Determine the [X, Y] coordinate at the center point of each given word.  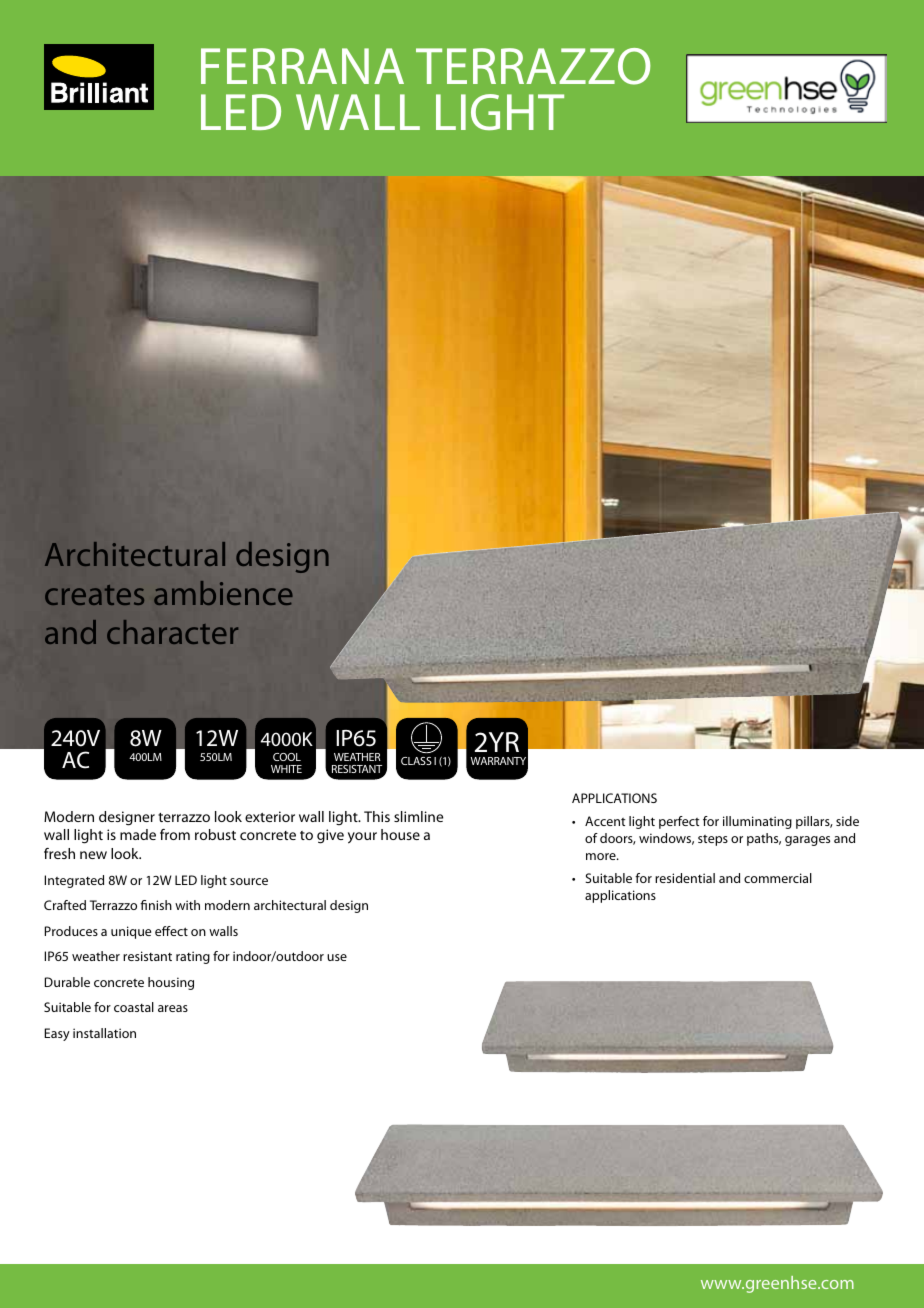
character [172, 632]
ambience [223, 593]
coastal [134, 1007]
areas [173, 1008]
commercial [778, 878]
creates [94, 595]
